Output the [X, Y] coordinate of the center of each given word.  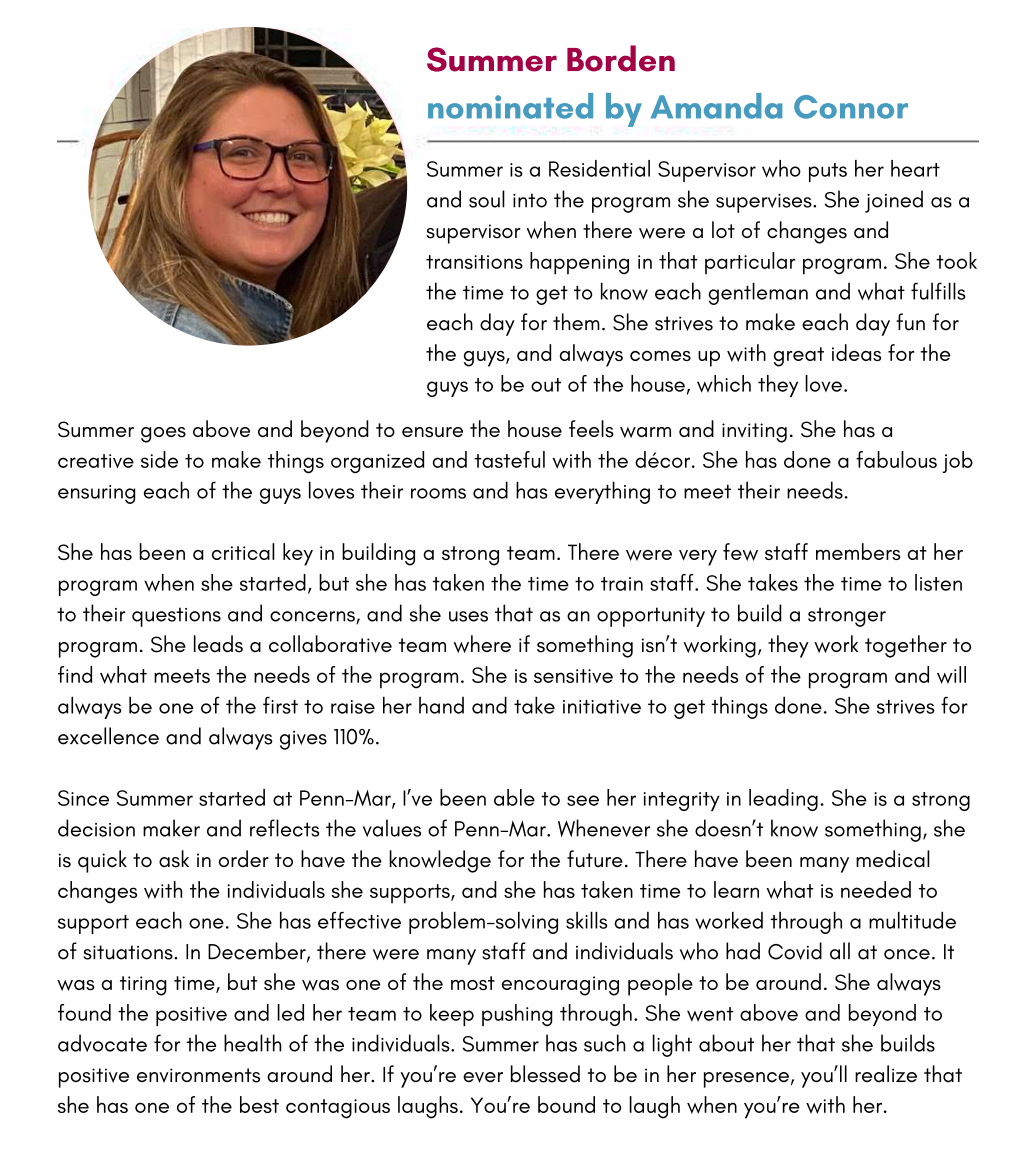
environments [198, 1075]
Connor [851, 107]
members [858, 551]
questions [176, 617]
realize [886, 1074]
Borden [621, 58]
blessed [545, 1074]
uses [468, 616]
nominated [510, 106]
